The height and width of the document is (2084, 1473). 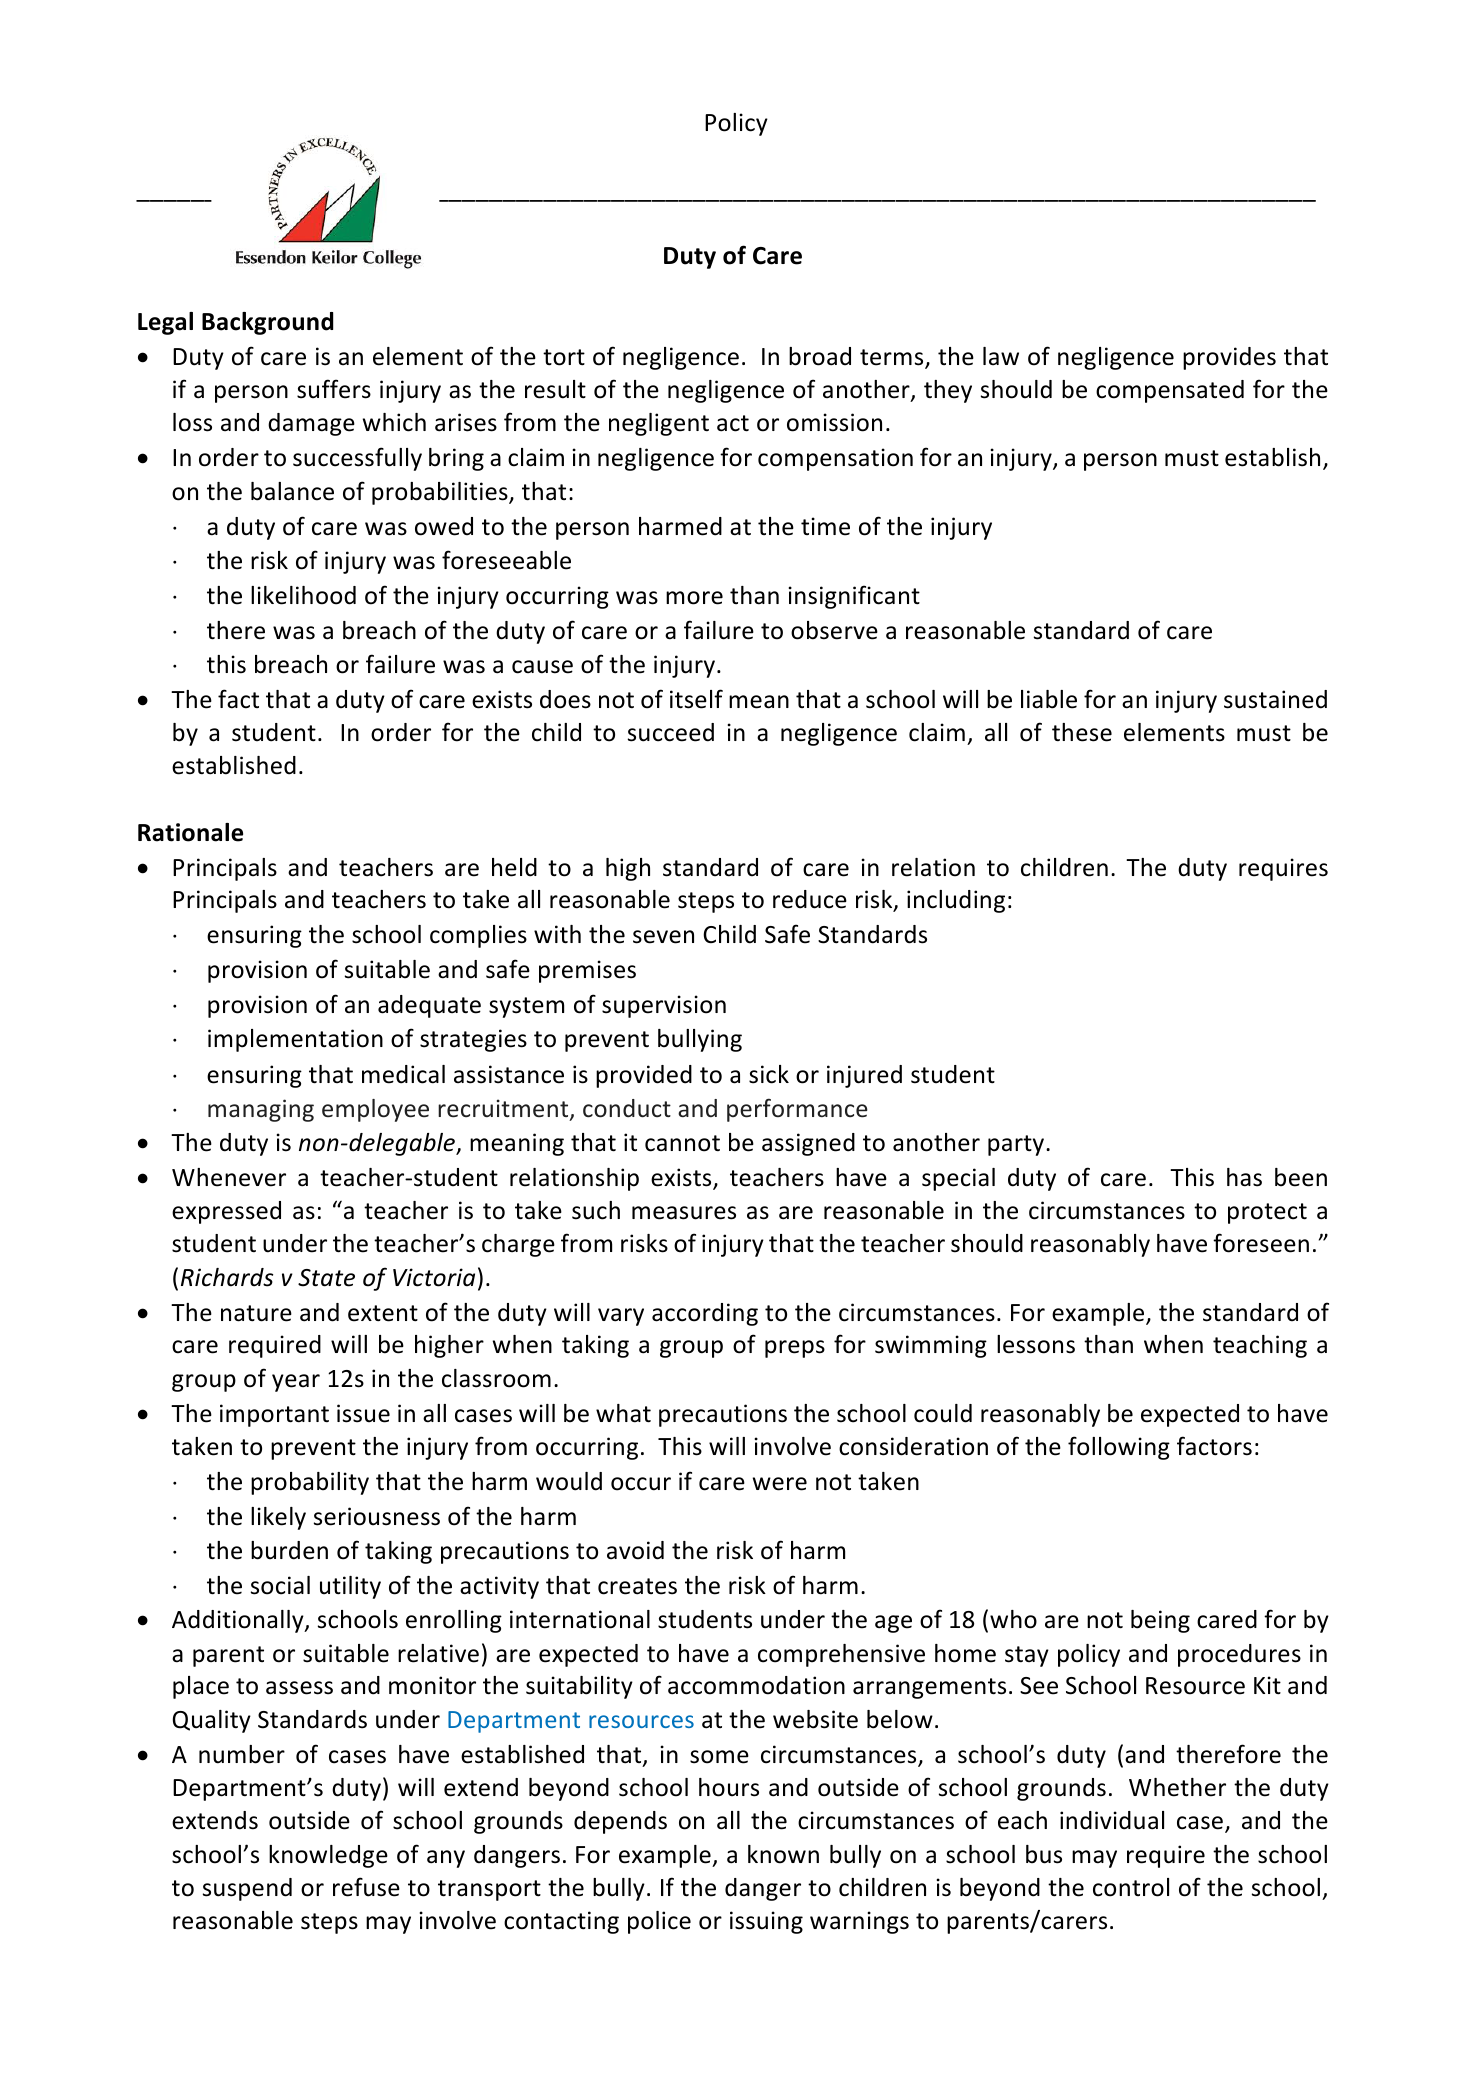 What do you see at coordinates (810, 899) in the document?
I see `reduce` at bounding box center [810, 899].
